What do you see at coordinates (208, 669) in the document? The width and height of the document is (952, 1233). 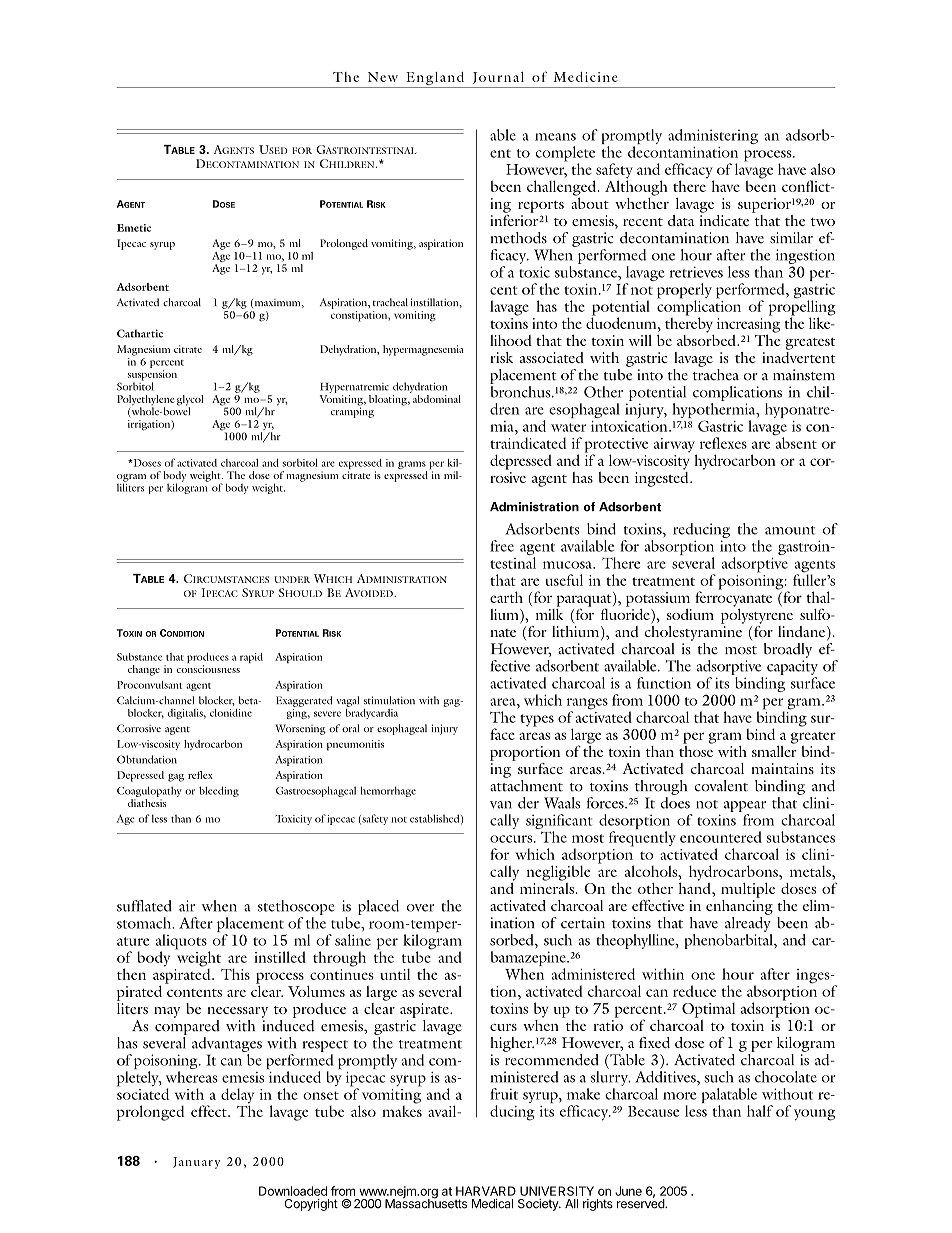 I see `consciousness` at bounding box center [208, 669].
